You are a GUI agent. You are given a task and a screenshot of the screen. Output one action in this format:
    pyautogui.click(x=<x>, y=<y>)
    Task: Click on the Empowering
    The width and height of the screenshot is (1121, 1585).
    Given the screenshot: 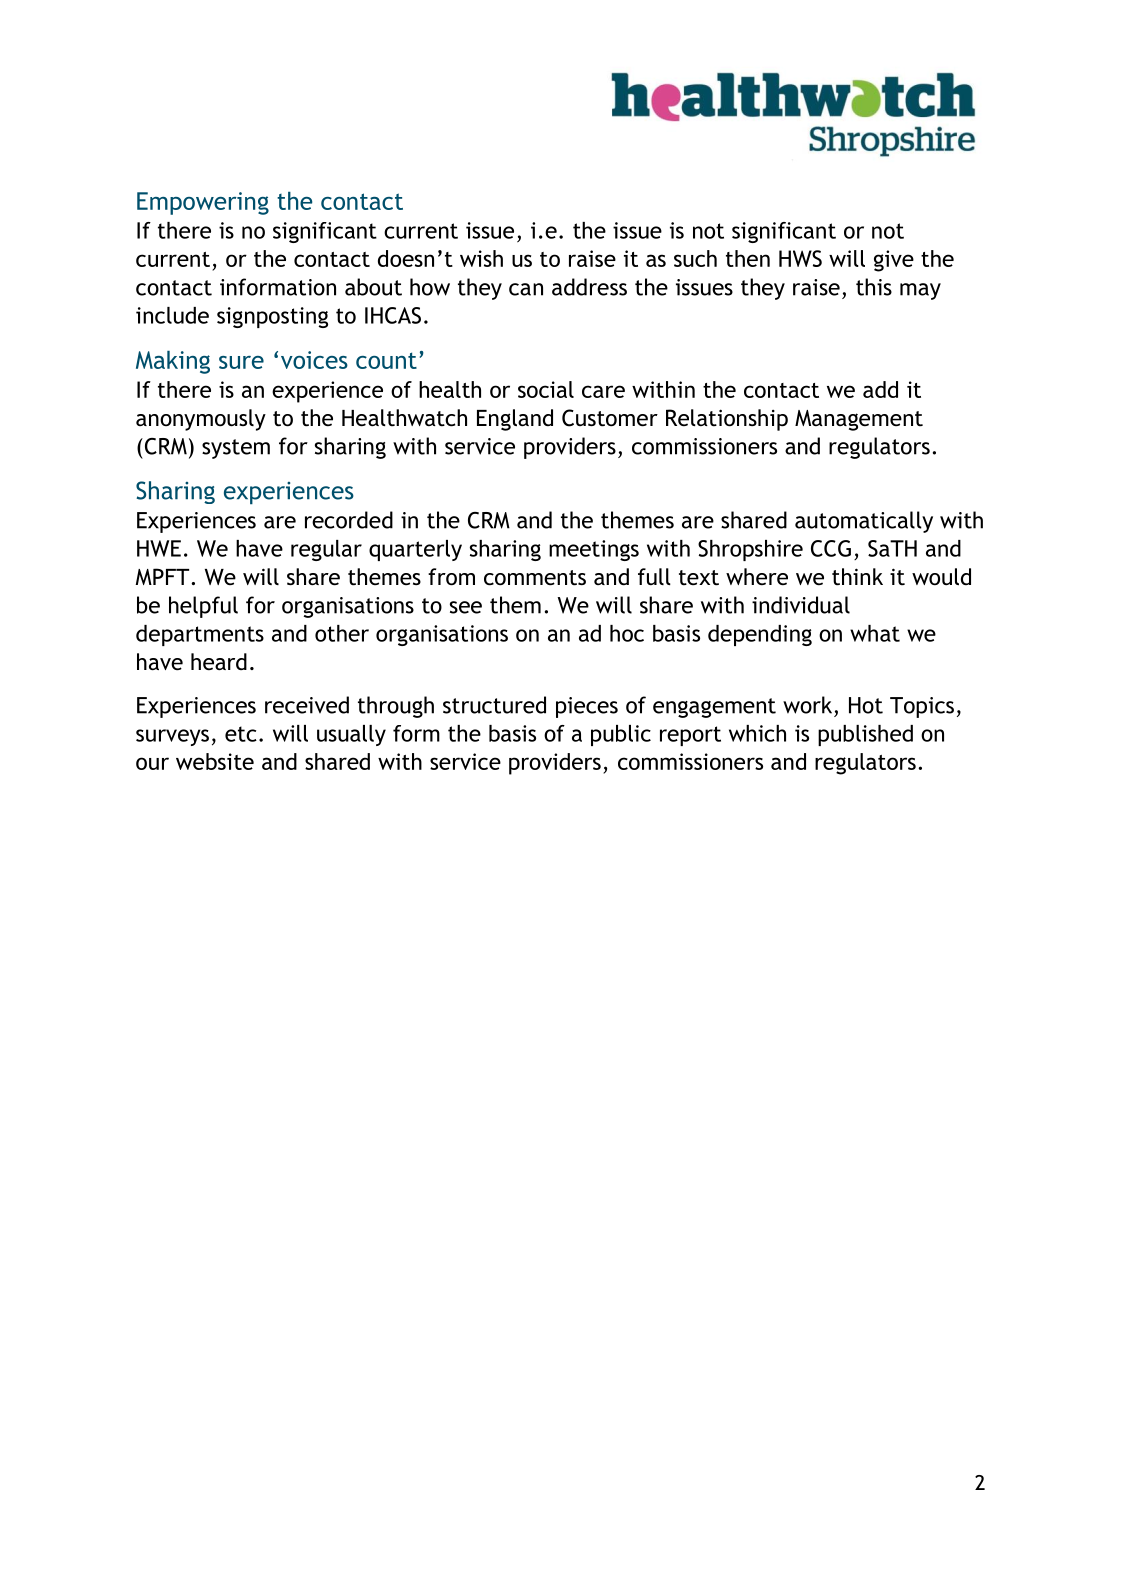 What is the action you would take?
    pyautogui.click(x=203, y=203)
